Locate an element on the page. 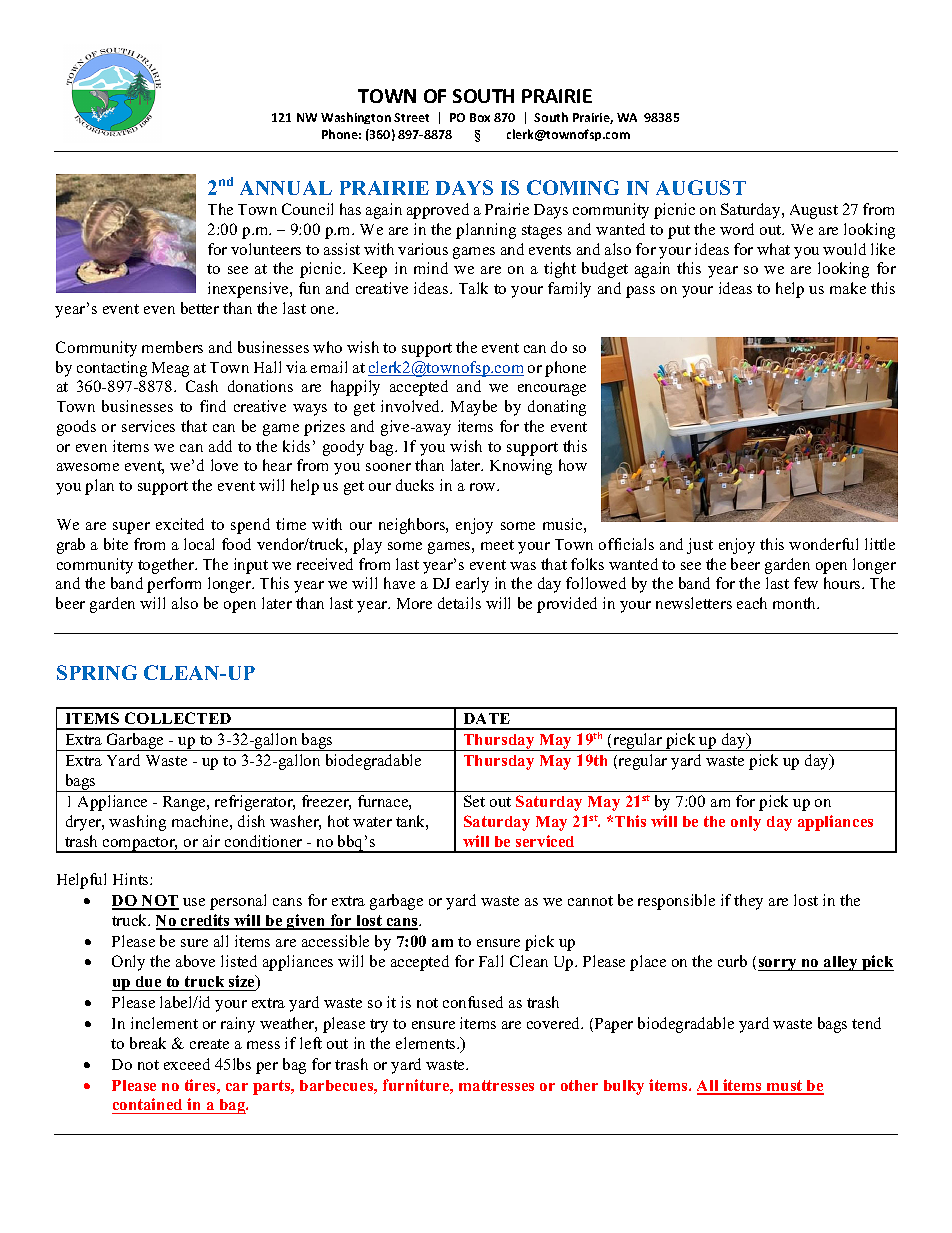  month is located at coordinates (796, 603).
